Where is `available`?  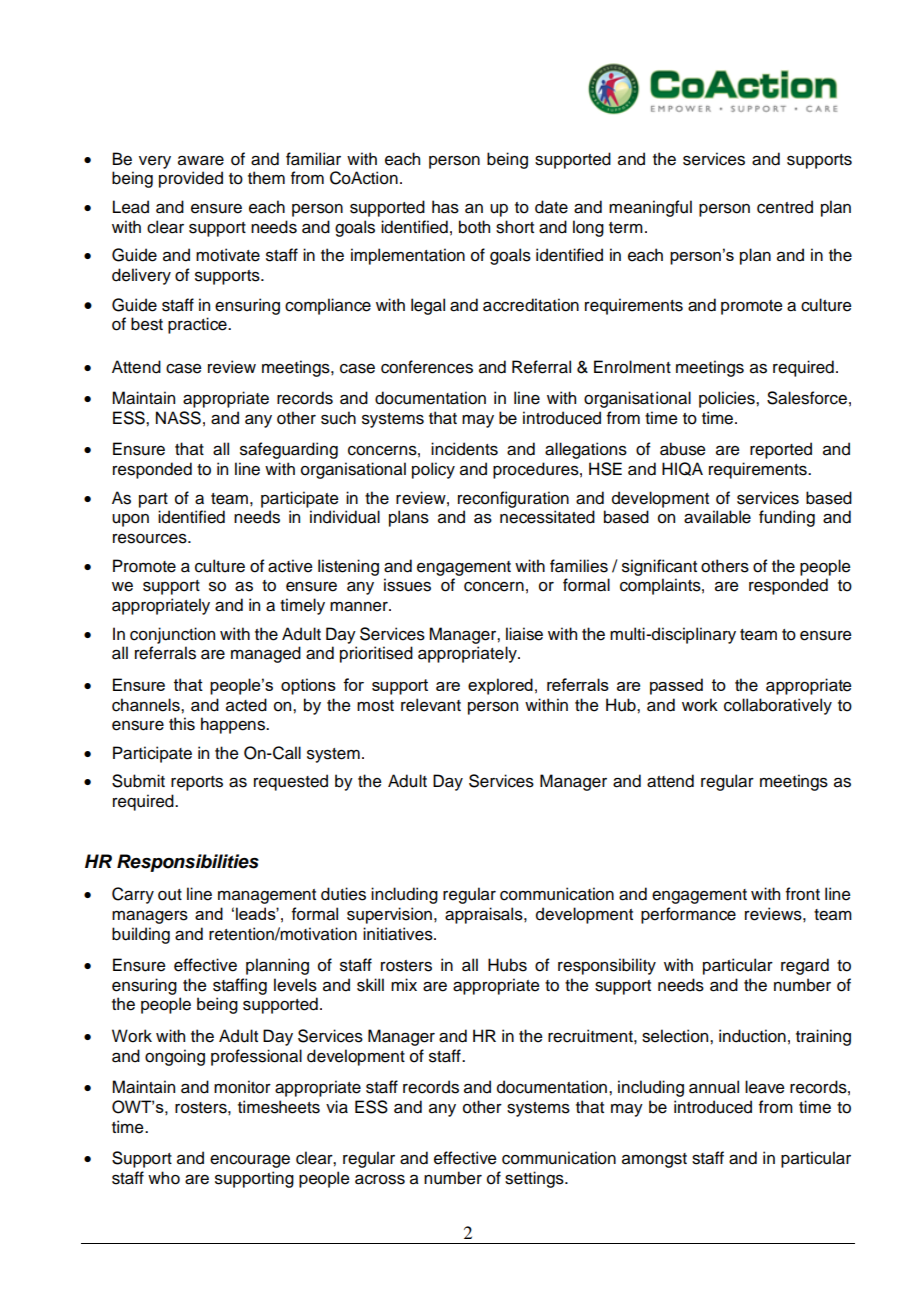 available is located at coordinates (717, 517).
